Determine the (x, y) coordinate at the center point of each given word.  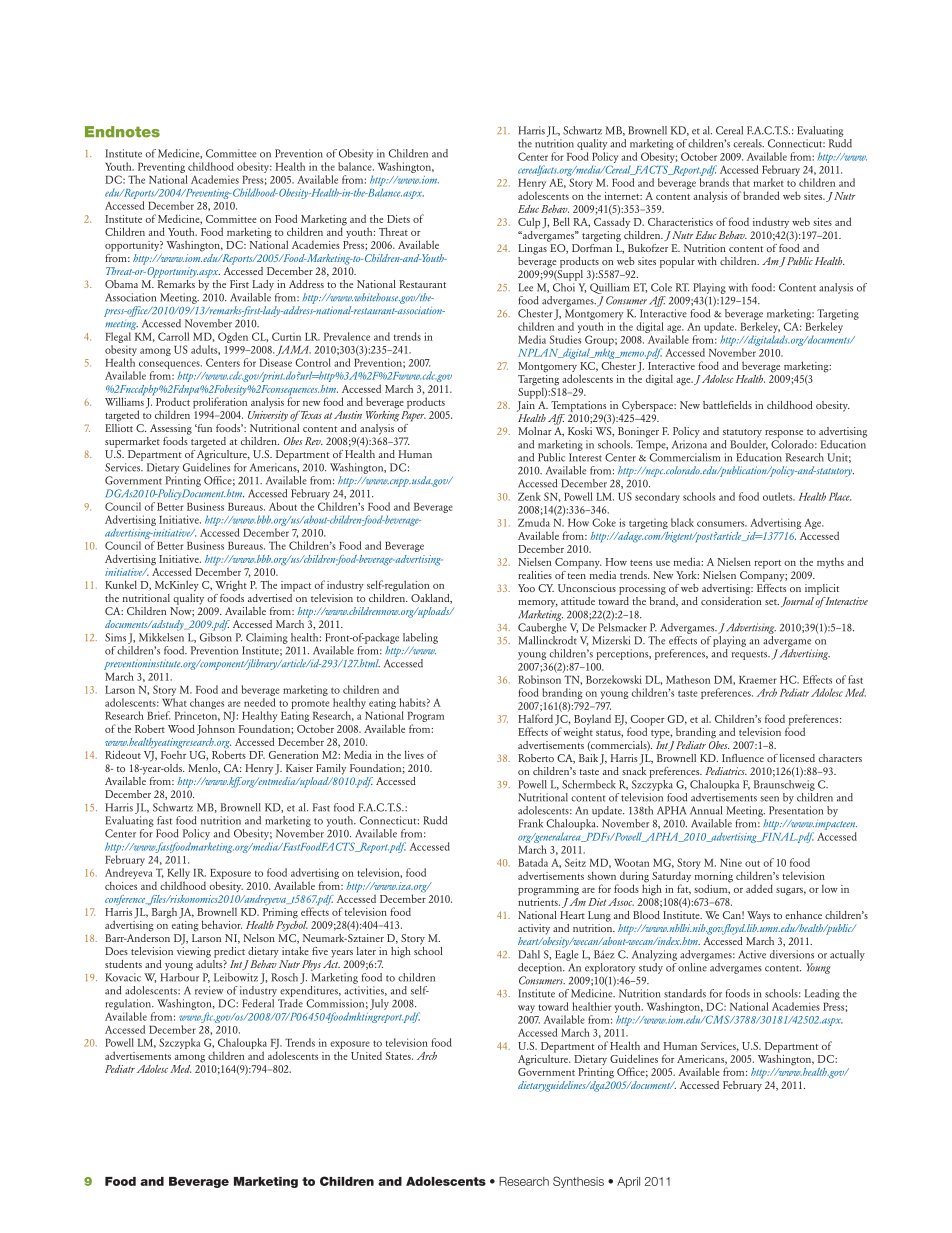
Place (840, 496)
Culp (529, 223)
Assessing (171, 429)
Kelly (178, 873)
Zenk (529, 496)
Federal (258, 1003)
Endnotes (122, 132)
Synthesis (578, 1182)
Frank (530, 823)
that (741, 182)
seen (769, 799)
